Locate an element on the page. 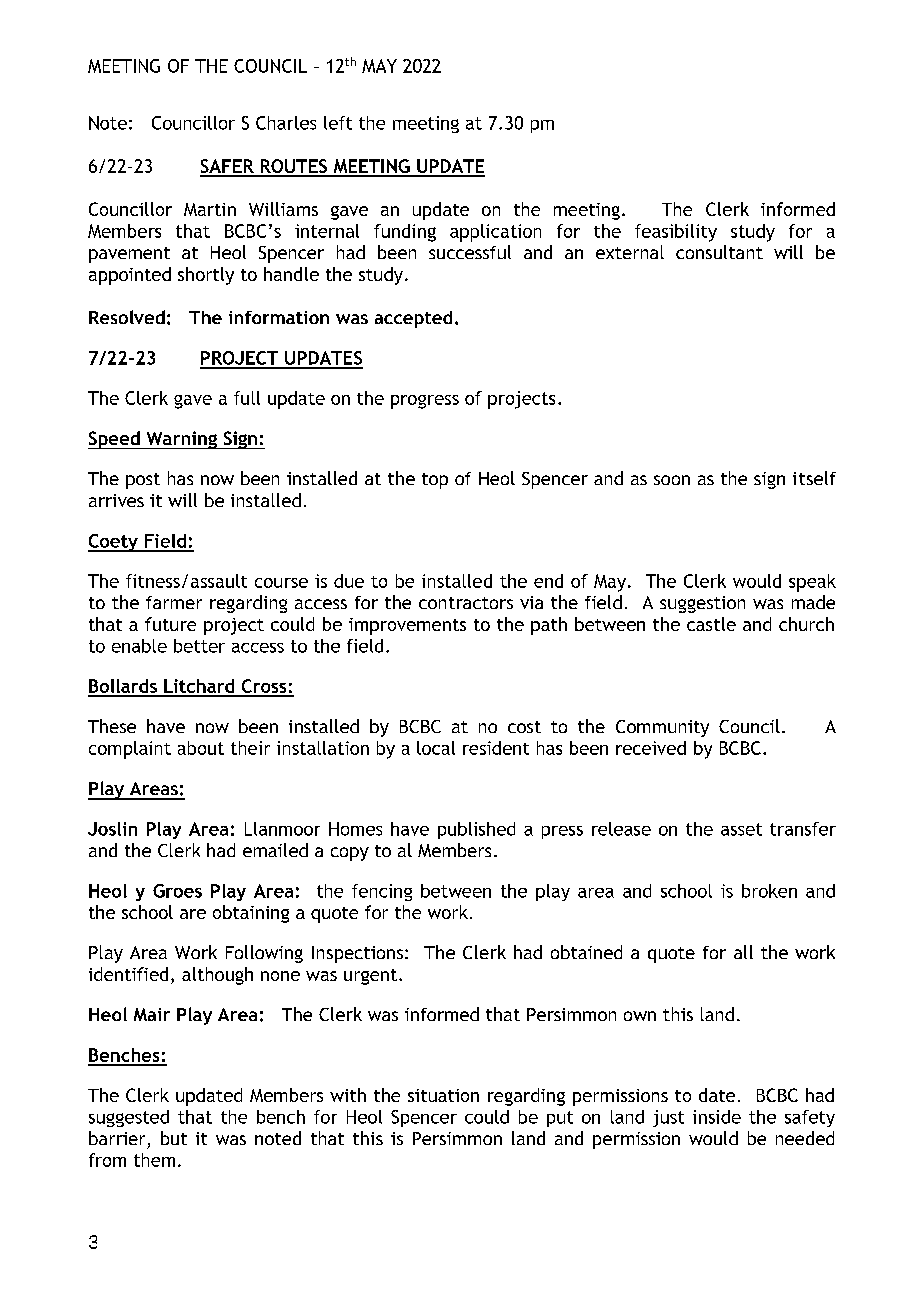  feasibility is located at coordinates (676, 233).
